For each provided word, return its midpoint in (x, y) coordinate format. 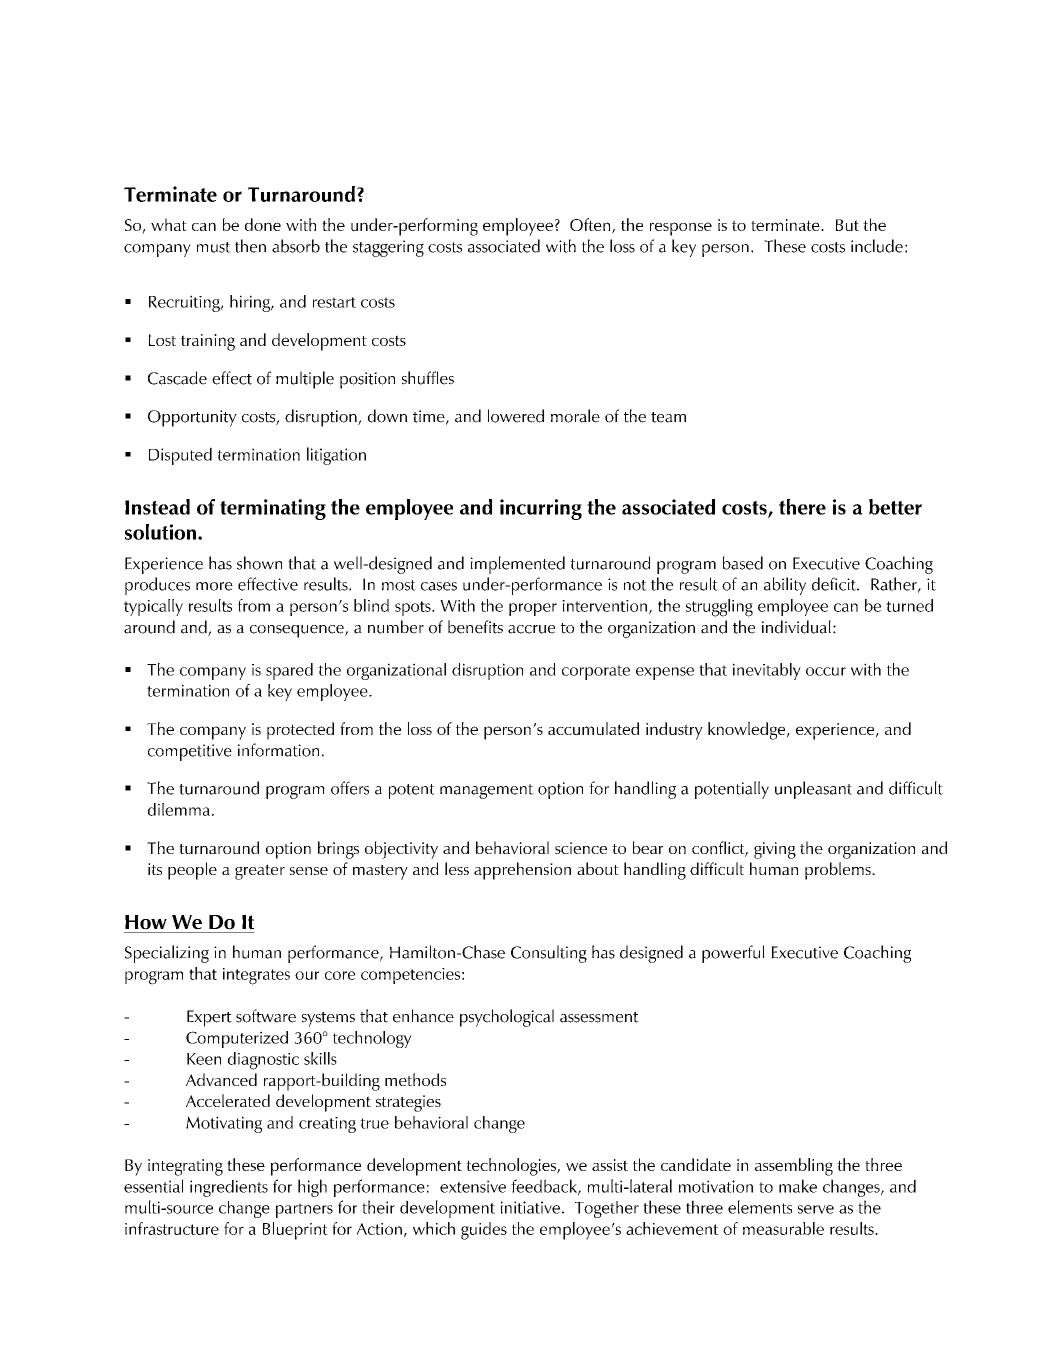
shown (259, 563)
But (847, 225)
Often (591, 226)
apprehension (522, 871)
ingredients (229, 1188)
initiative (530, 1207)
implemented (517, 565)
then (250, 246)
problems (839, 871)
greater (260, 872)
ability (785, 586)
